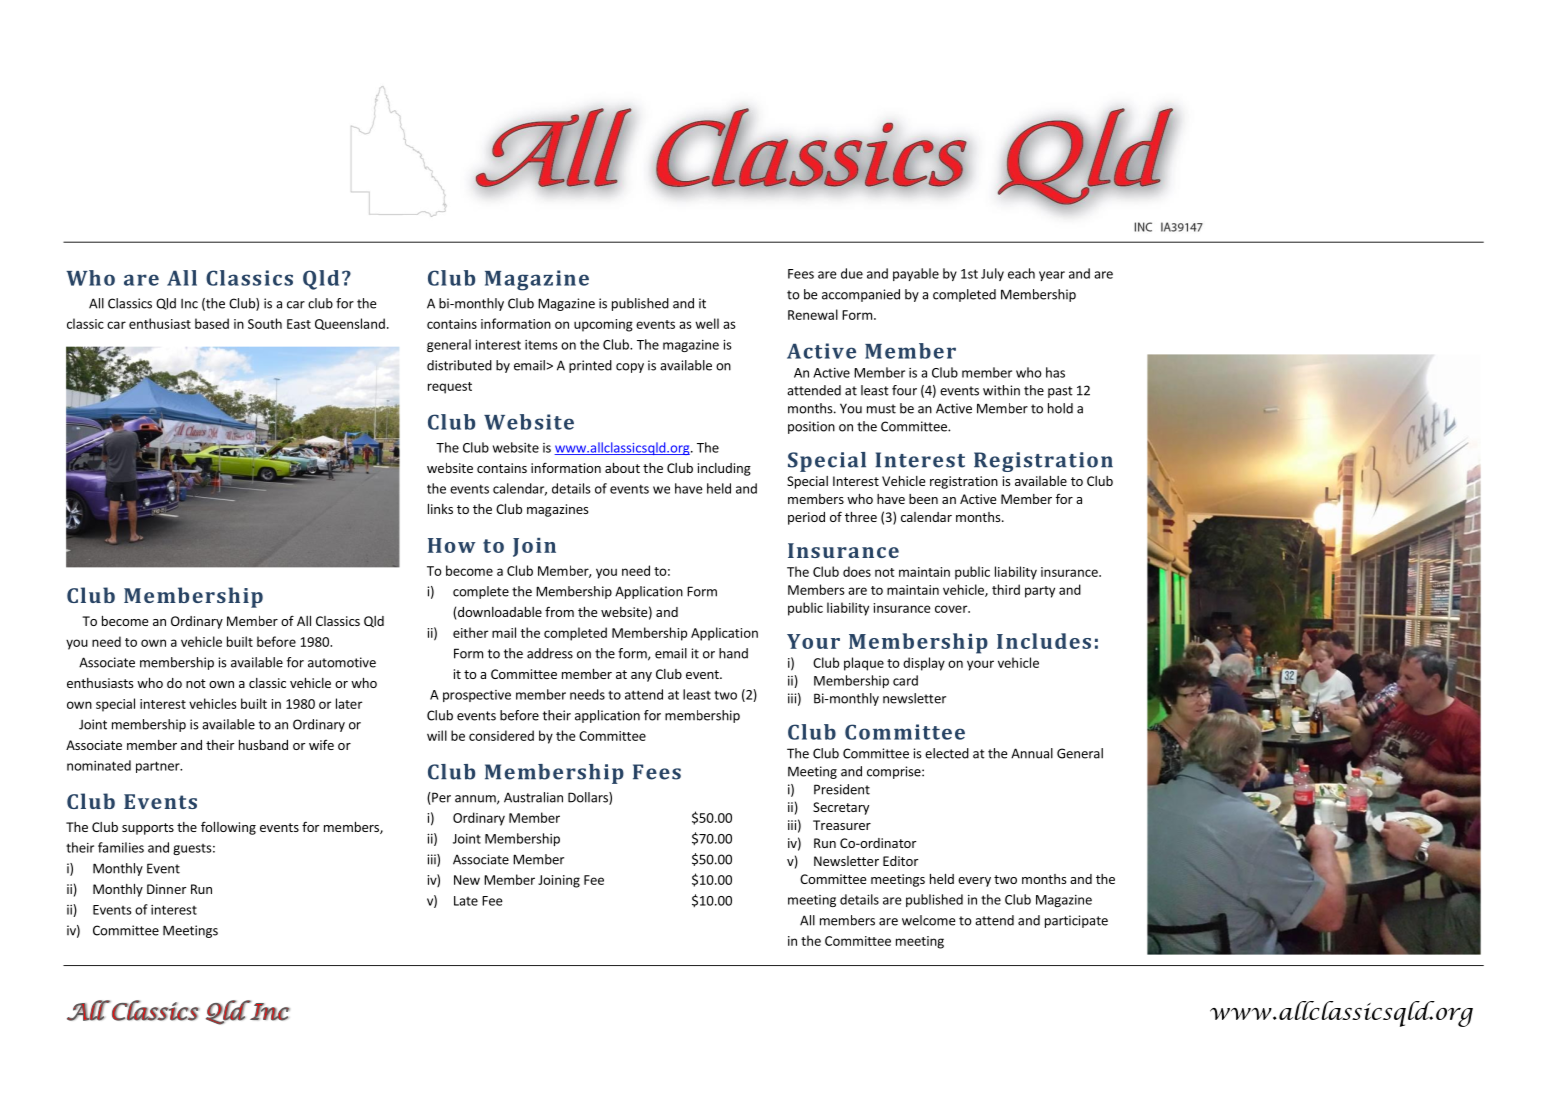 This image has width=1547, height=1094. I want to click on July, so click(992, 274).
